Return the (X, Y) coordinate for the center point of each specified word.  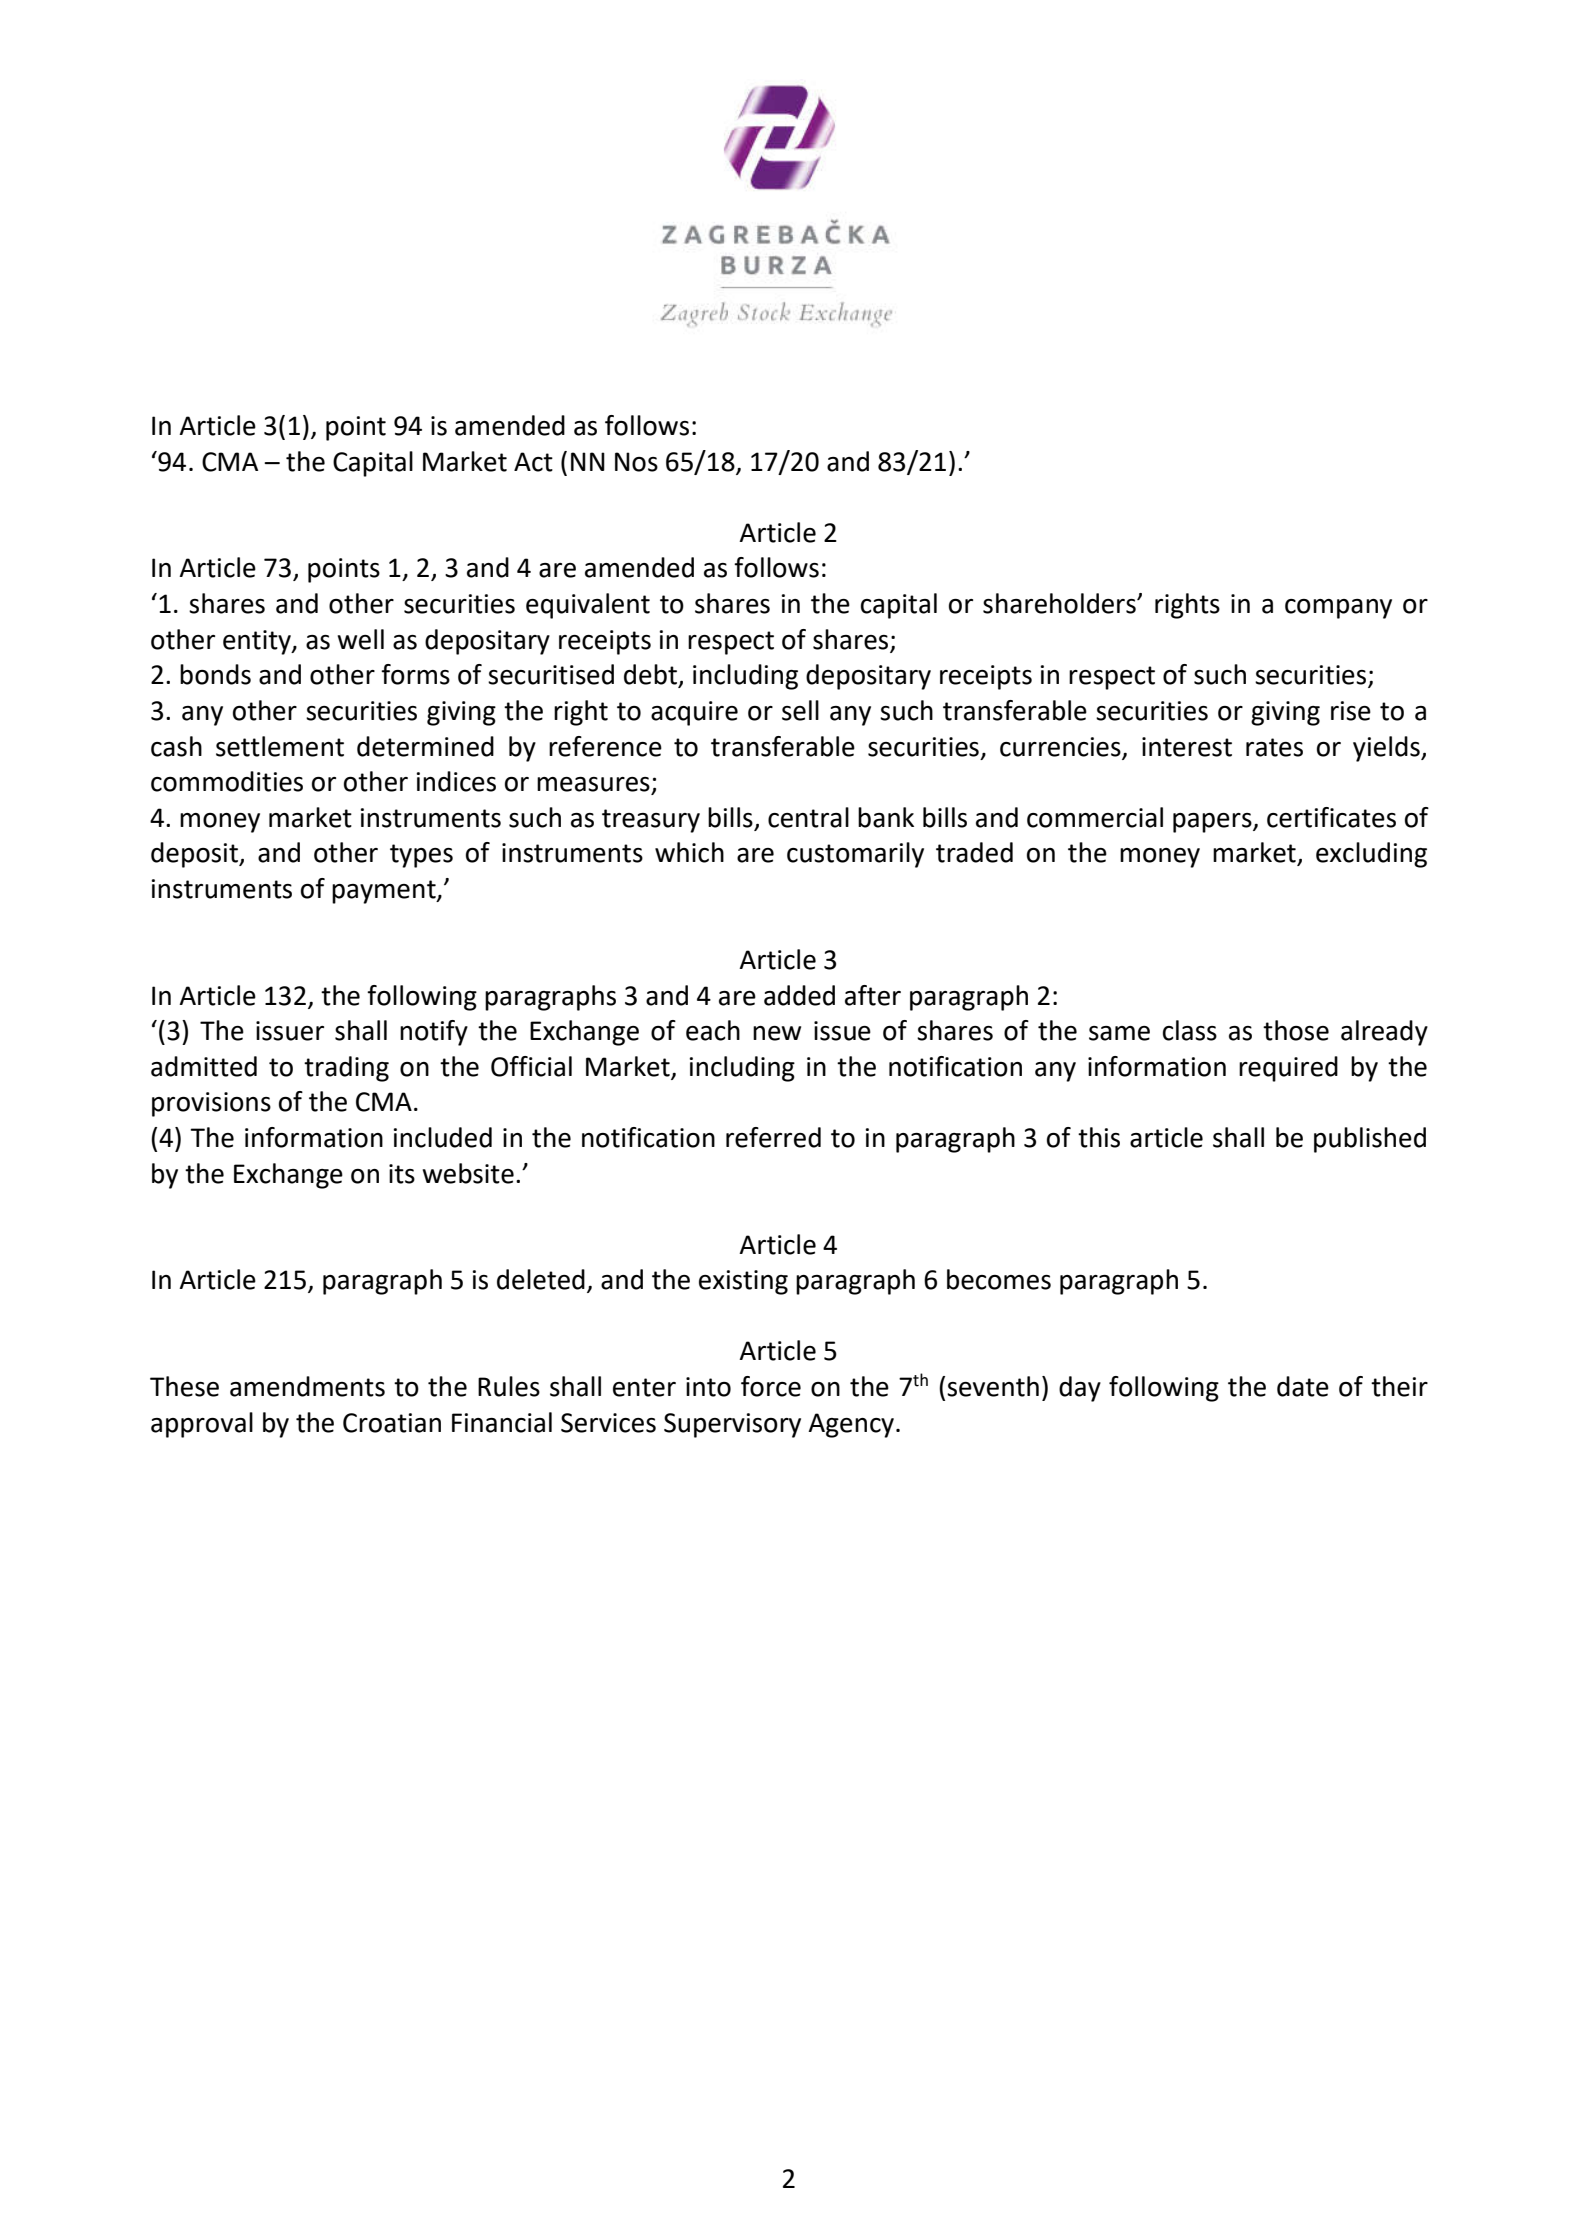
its (402, 1174)
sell (800, 710)
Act (533, 462)
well (361, 639)
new (777, 1033)
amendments (307, 1386)
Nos (636, 462)
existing (743, 1282)
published (1370, 1140)
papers (1213, 823)
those (1296, 1030)
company (1338, 609)
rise (1351, 711)
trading (346, 1069)
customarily (855, 855)
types (421, 856)
